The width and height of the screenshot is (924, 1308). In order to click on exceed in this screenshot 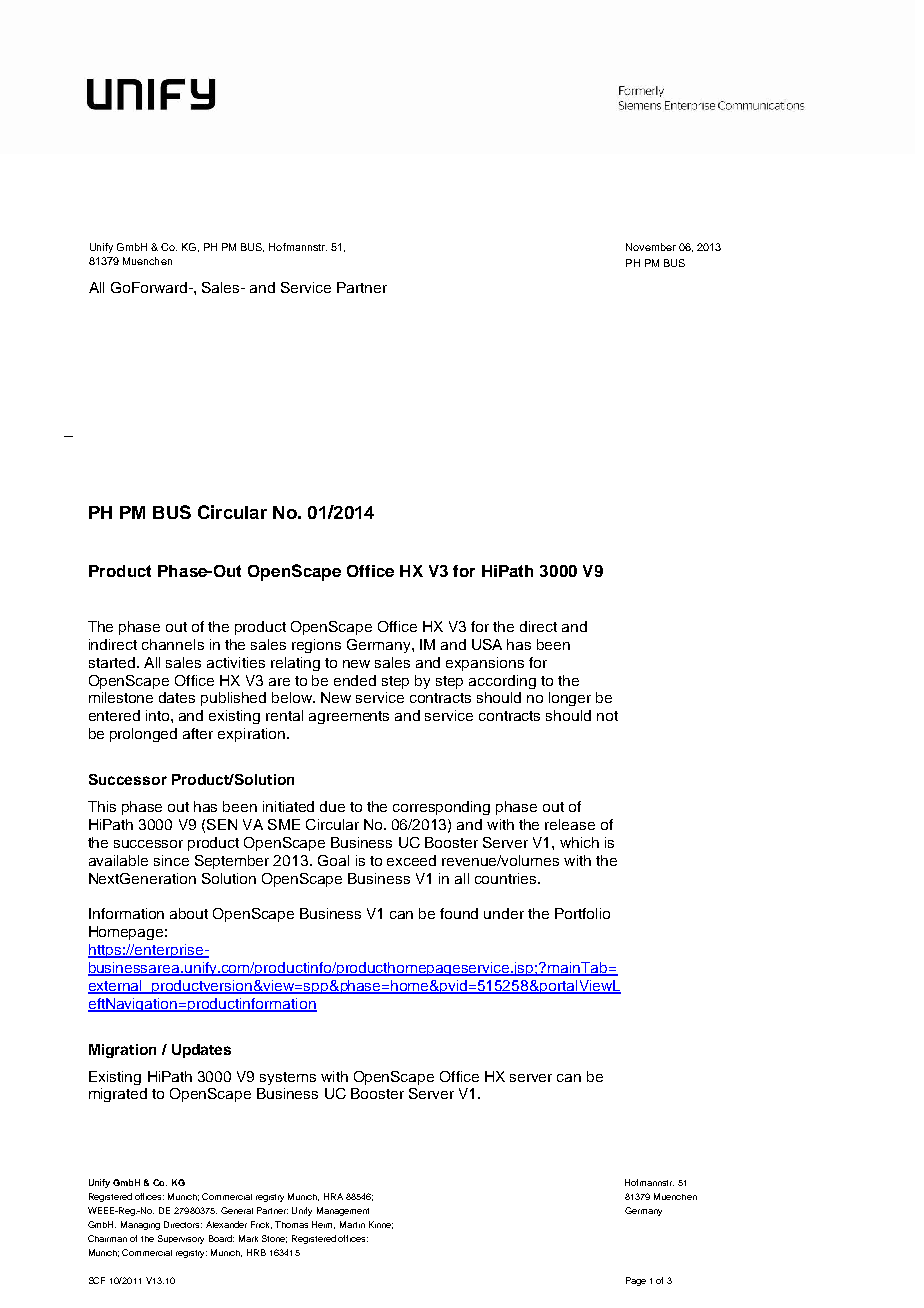, I will do `click(411, 860)`.
